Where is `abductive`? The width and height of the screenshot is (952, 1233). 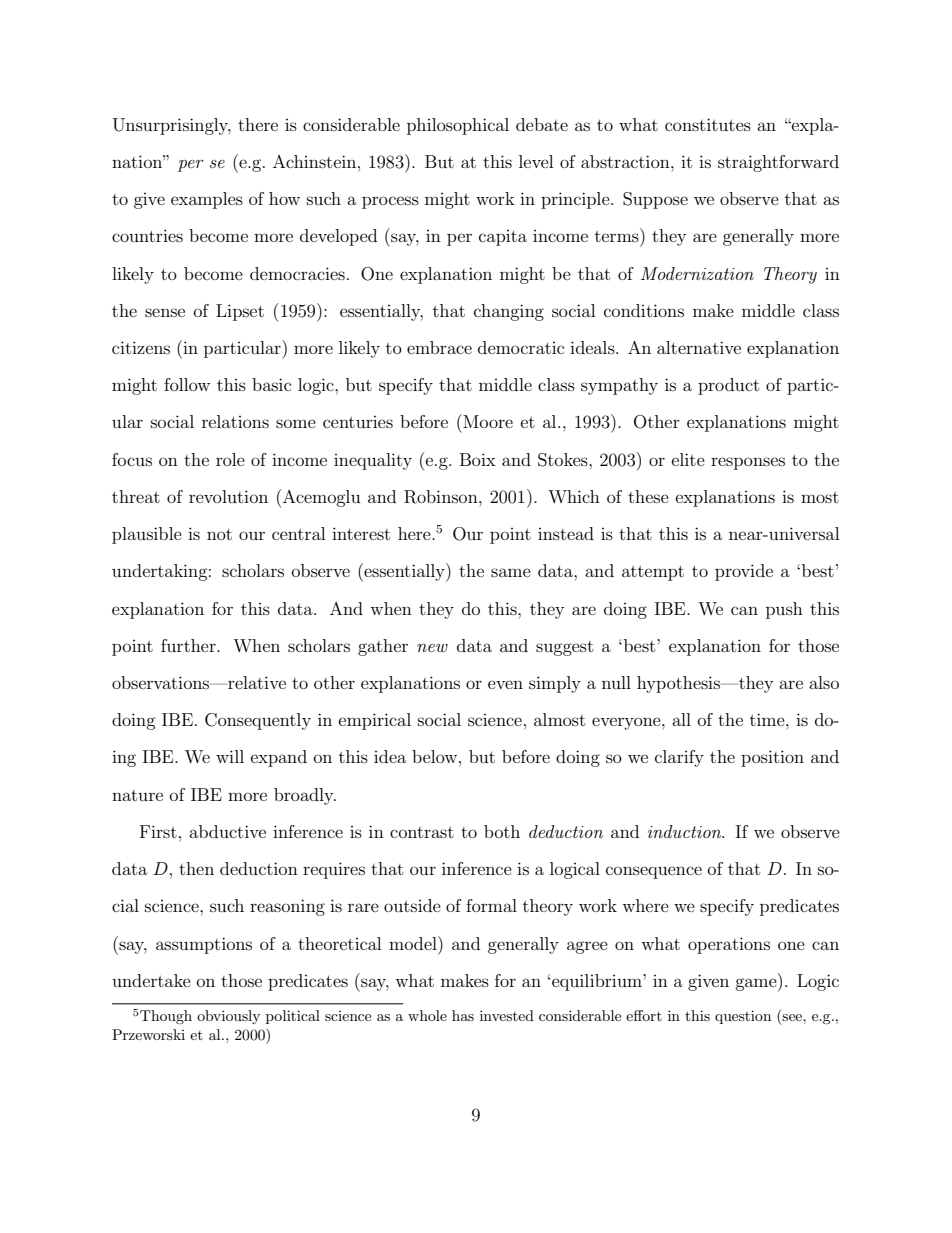 abductive is located at coordinates (227, 831).
